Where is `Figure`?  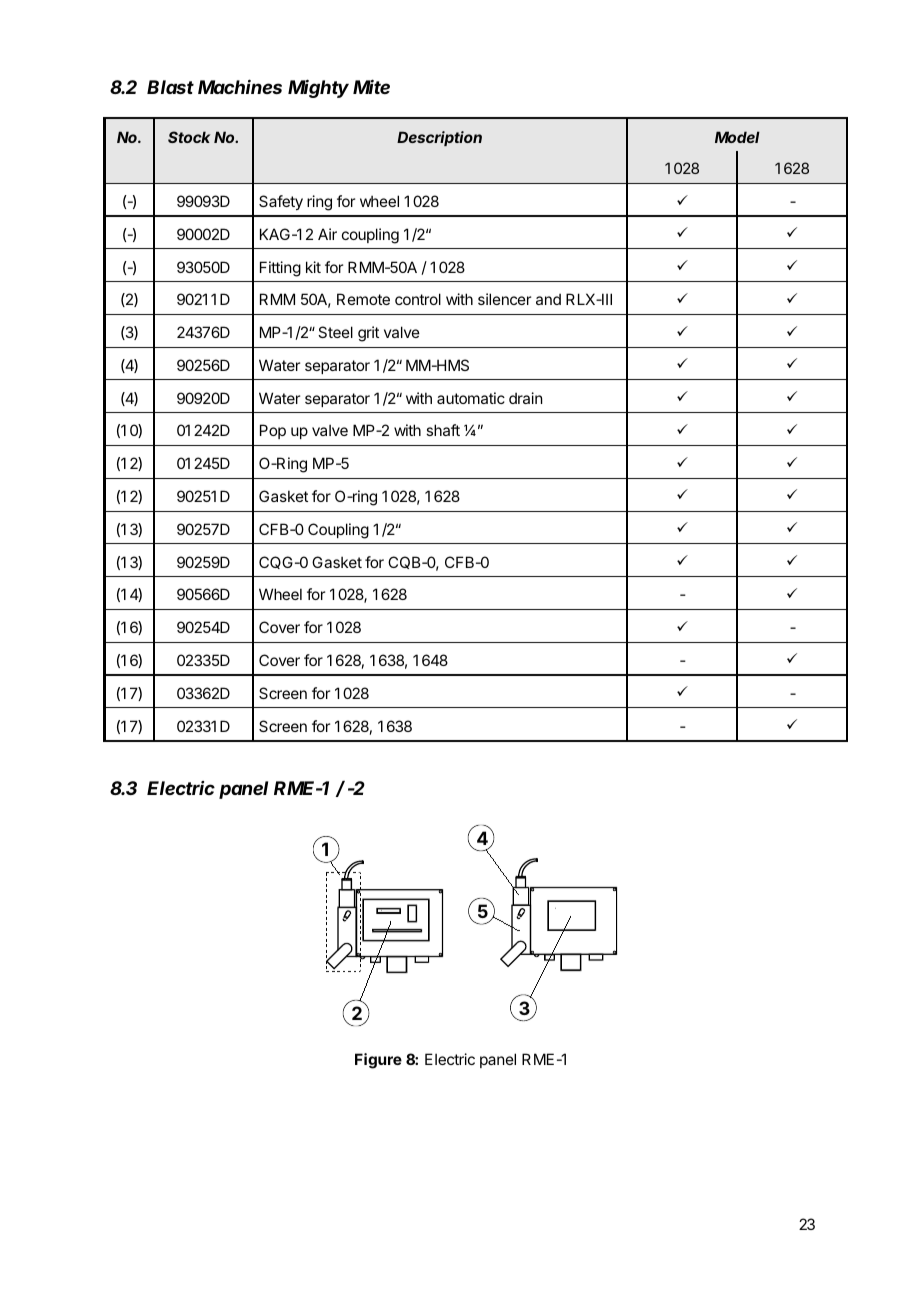
Figure is located at coordinates (378, 1061).
